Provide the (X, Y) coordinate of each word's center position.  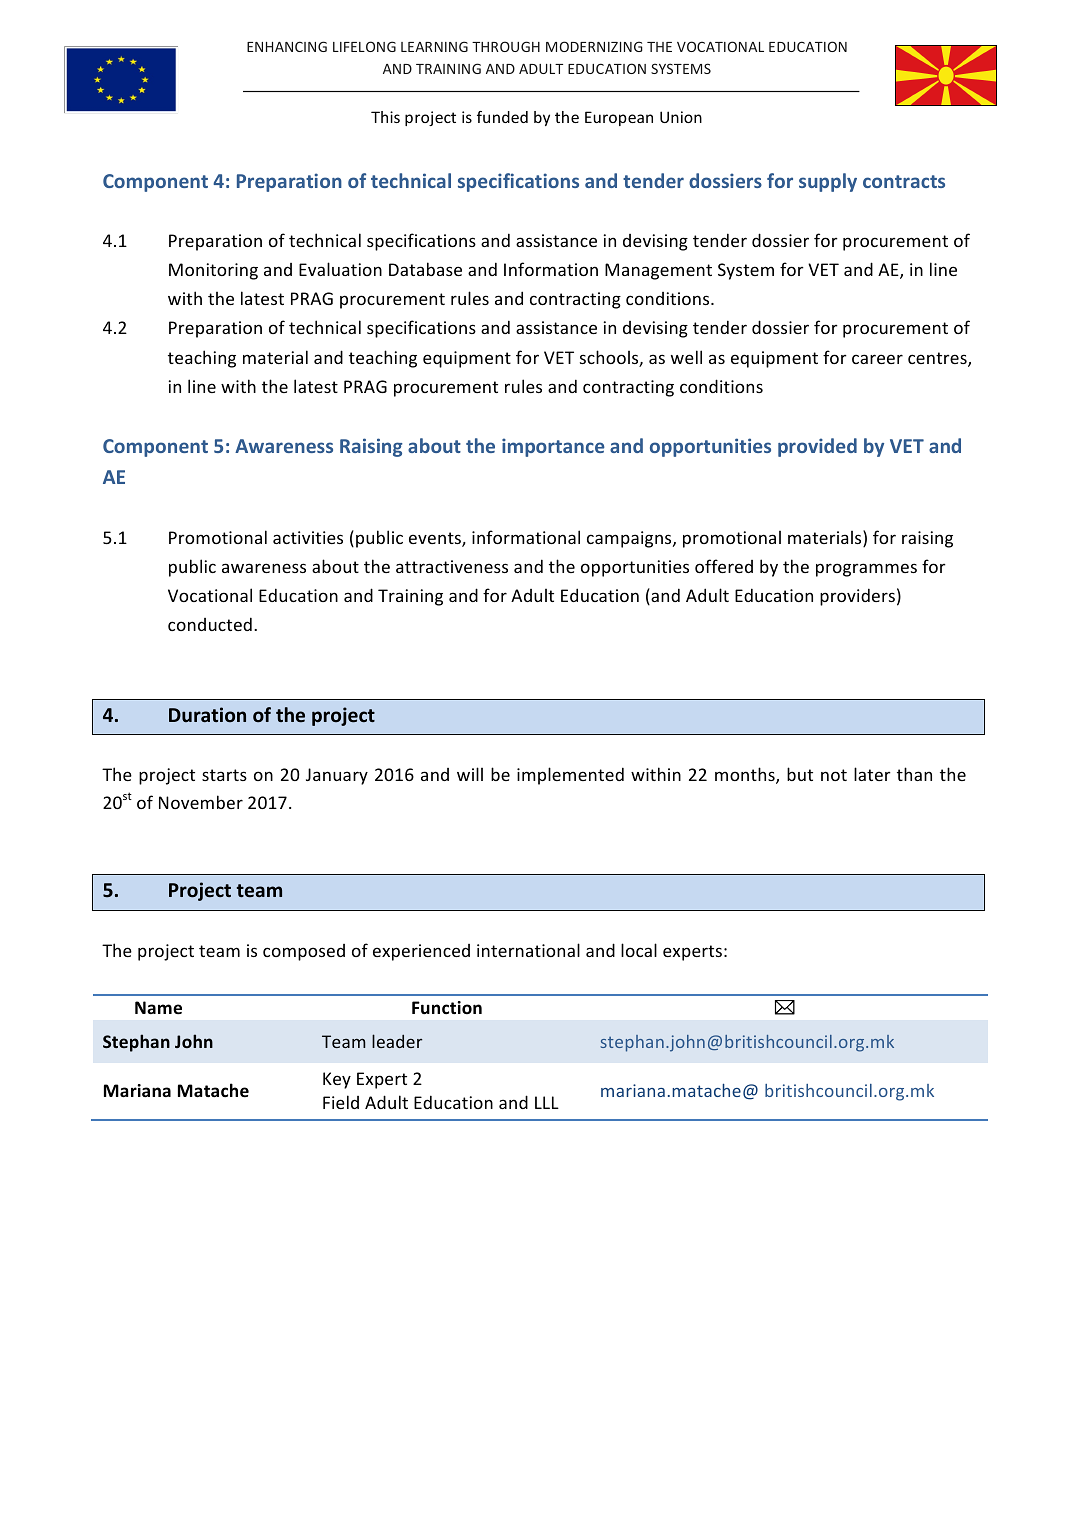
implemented (570, 776)
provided (817, 447)
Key (337, 1080)
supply (828, 182)
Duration (207, 714)
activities (308, 537)
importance (553, 447)
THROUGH (506, 46)
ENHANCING (287, 46)
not (834, 775)
